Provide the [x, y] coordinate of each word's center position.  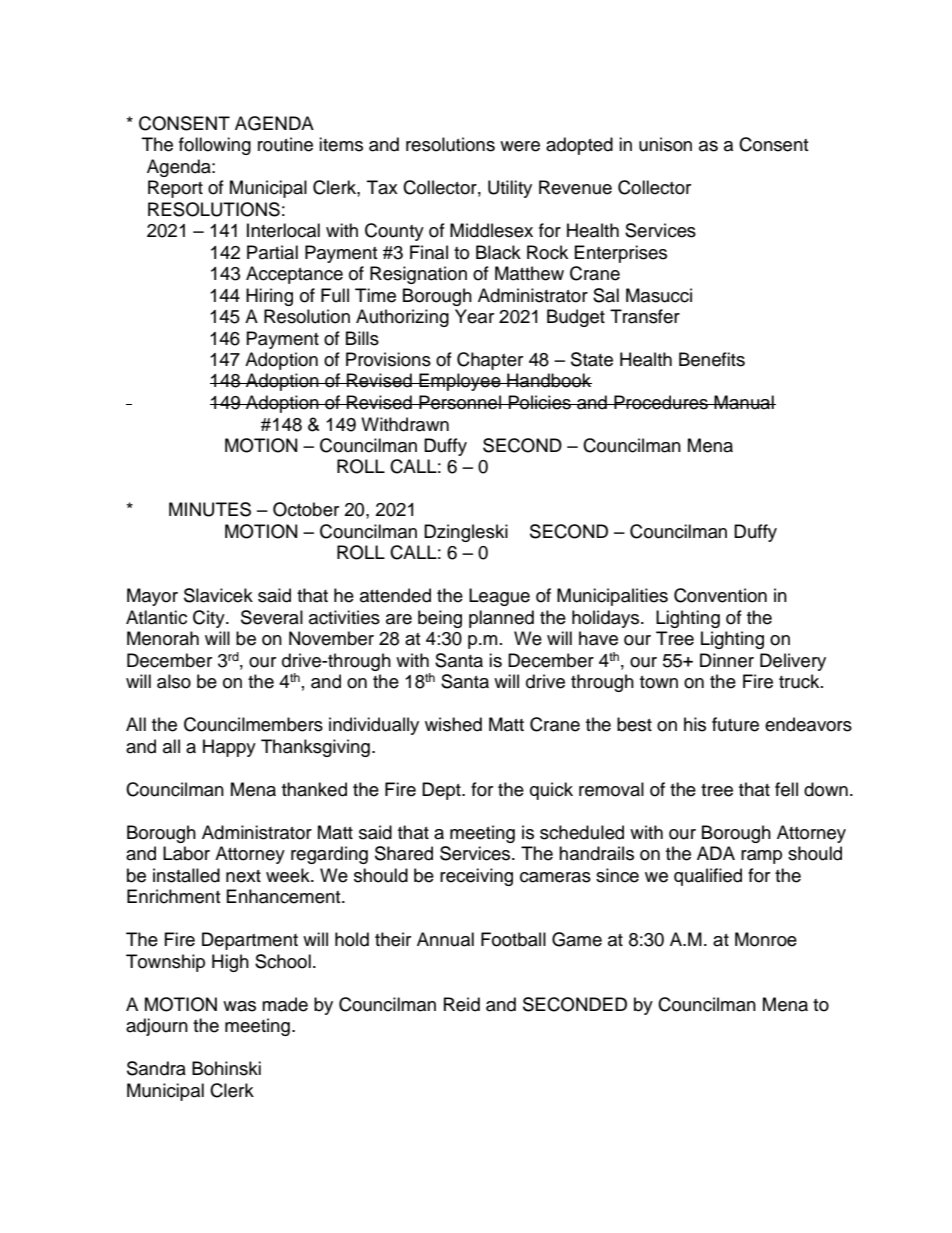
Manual [744, 402]
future [735, 724]
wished [453, 724]
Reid [462, 1004]
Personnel [460, 402]
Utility [510, 189]
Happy [229, 748]
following [215, 146]
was [239, 1006]
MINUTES [210, 509]
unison [665, 144]
